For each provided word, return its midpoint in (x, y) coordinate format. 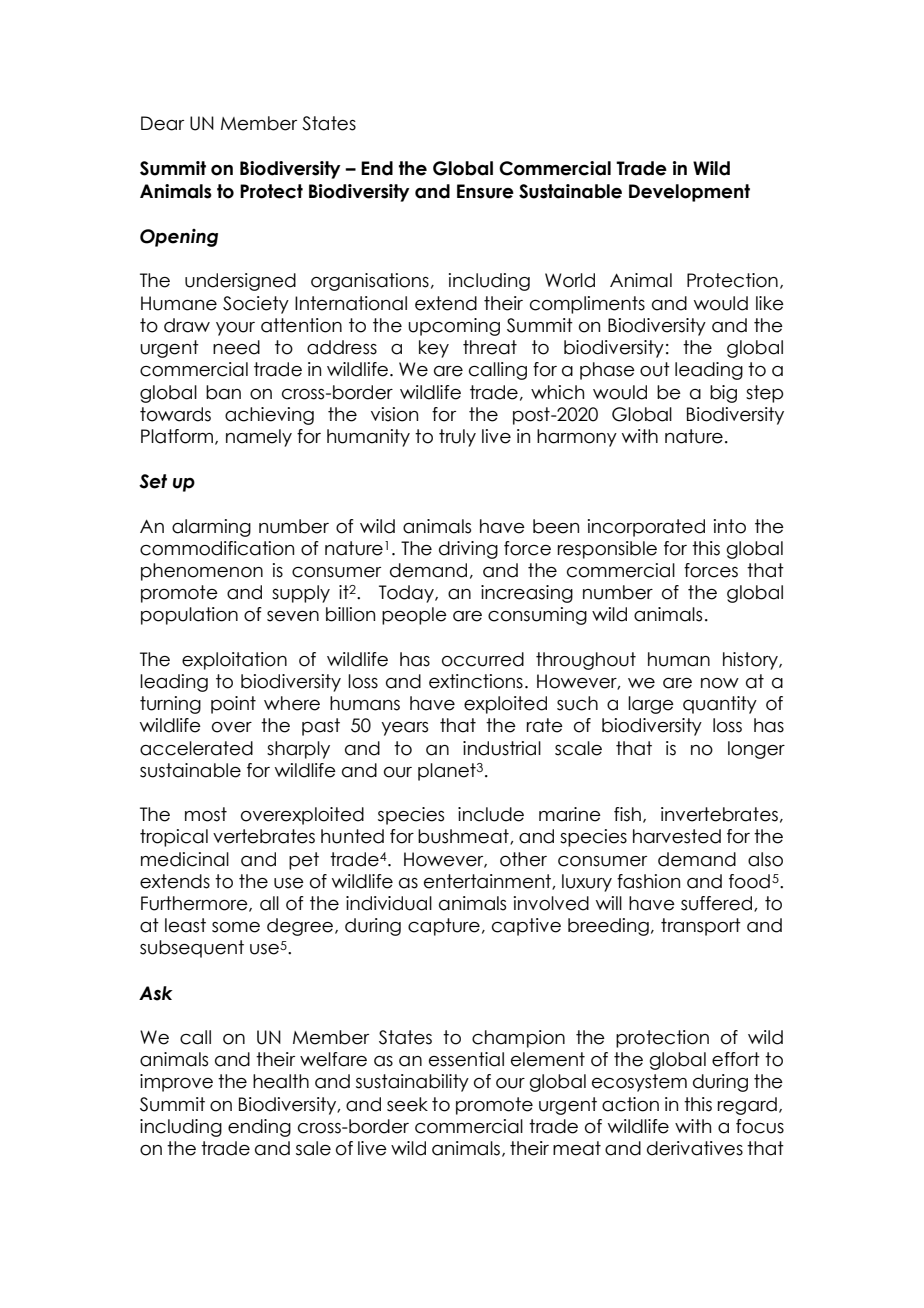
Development (689, 193)
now (720, 683)
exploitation (234, 661)
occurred (483, 659)
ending (259, 1128)
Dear (162, 123)
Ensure (485, 191)
